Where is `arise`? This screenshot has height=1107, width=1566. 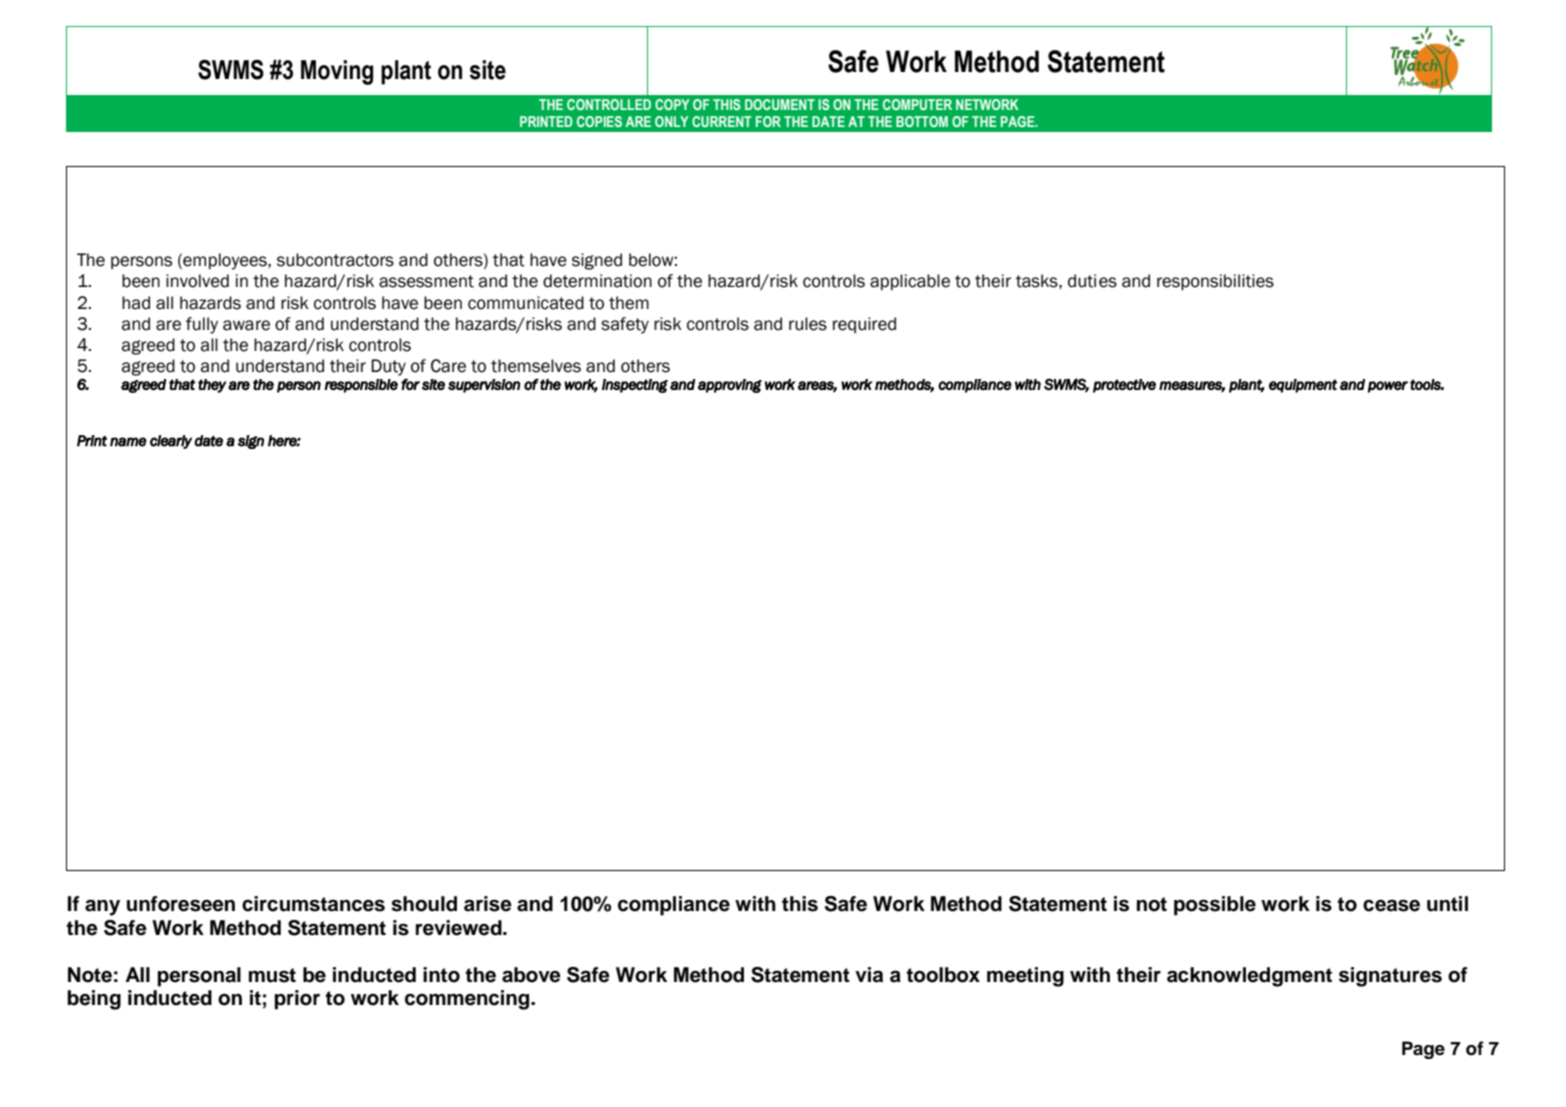 arise is located at coordinates (488, 904).
